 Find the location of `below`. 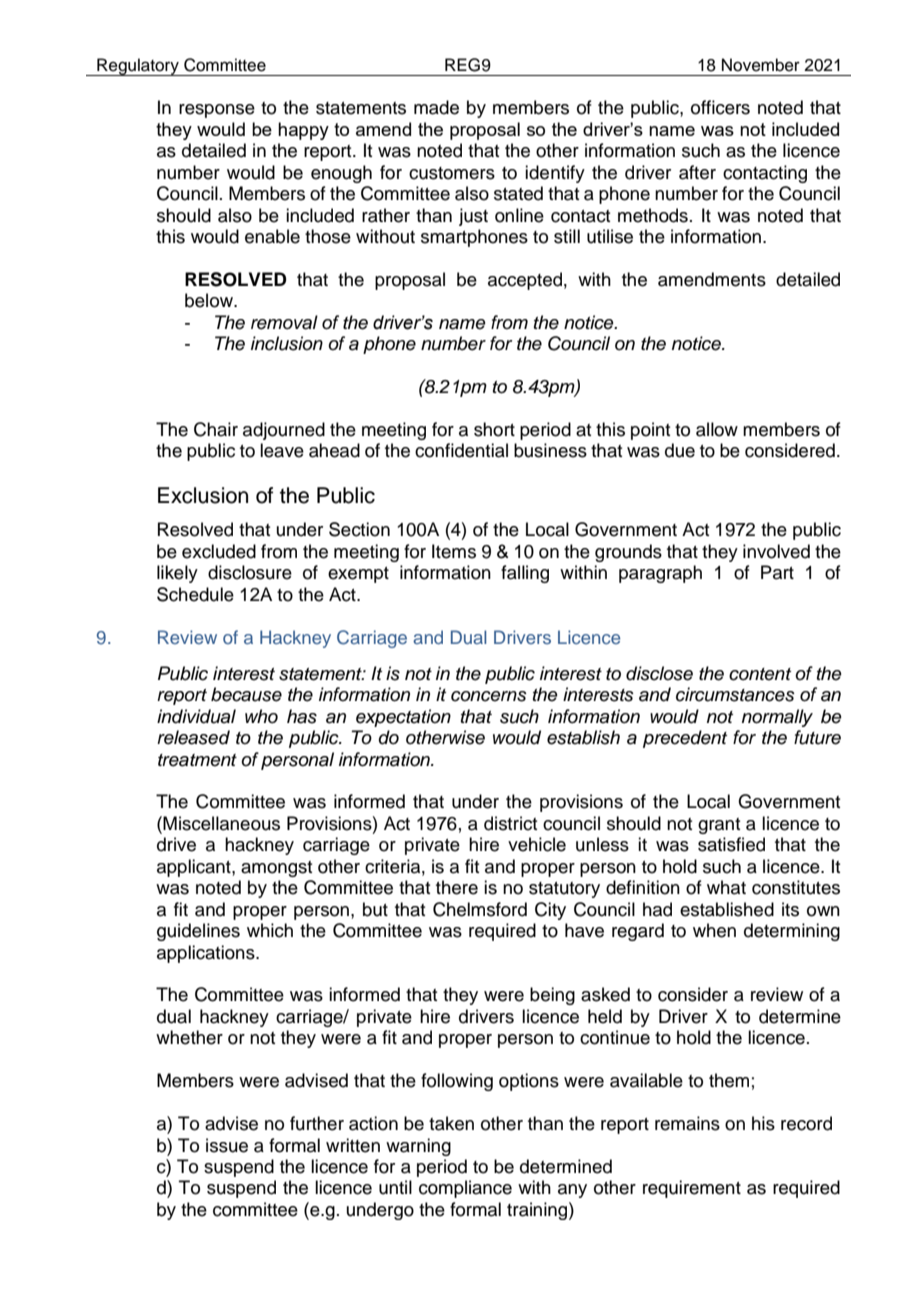

below is located at coordinates (210, 300).
